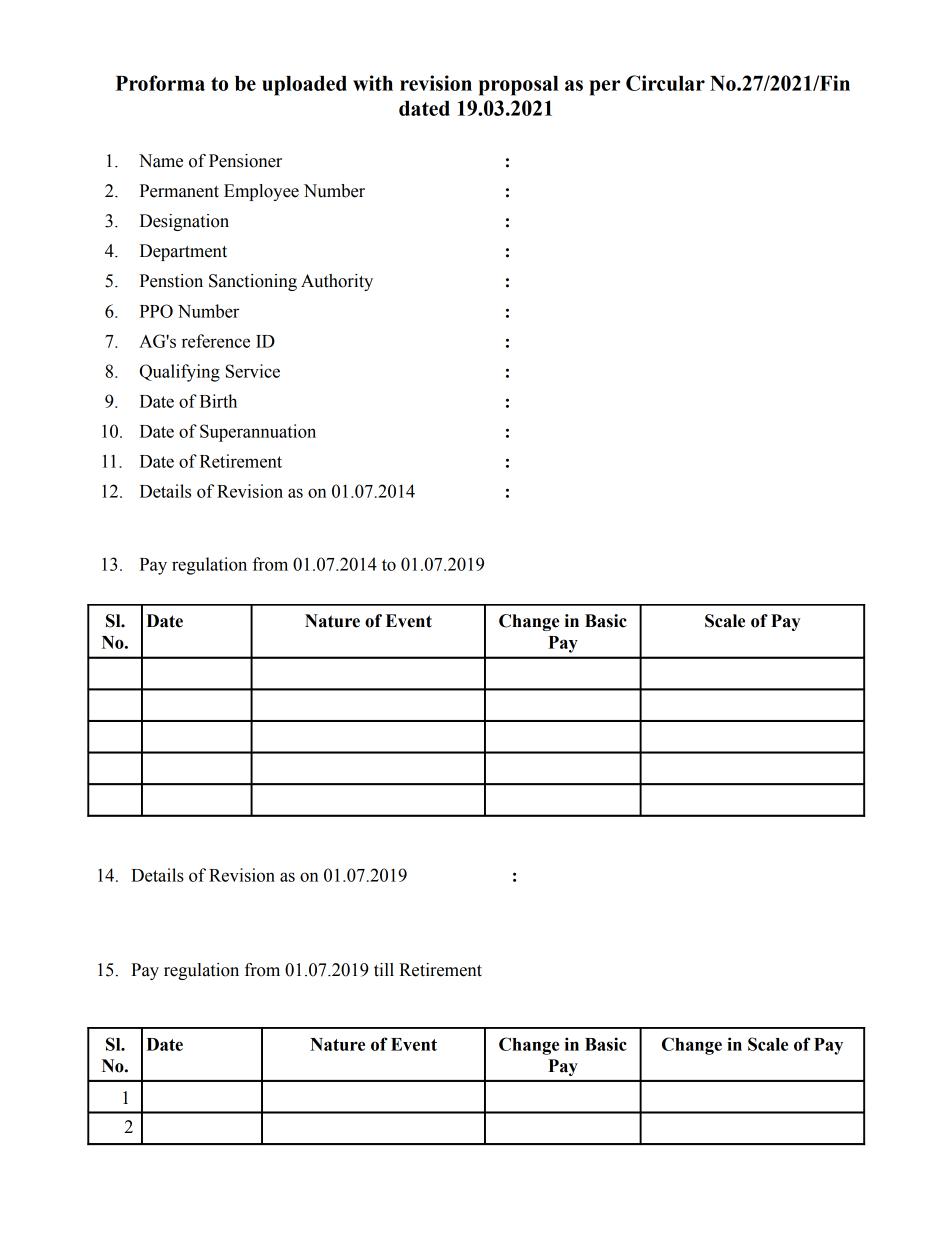 The image size is (952, 1233). I want to click on reference, so click(216, 341).
